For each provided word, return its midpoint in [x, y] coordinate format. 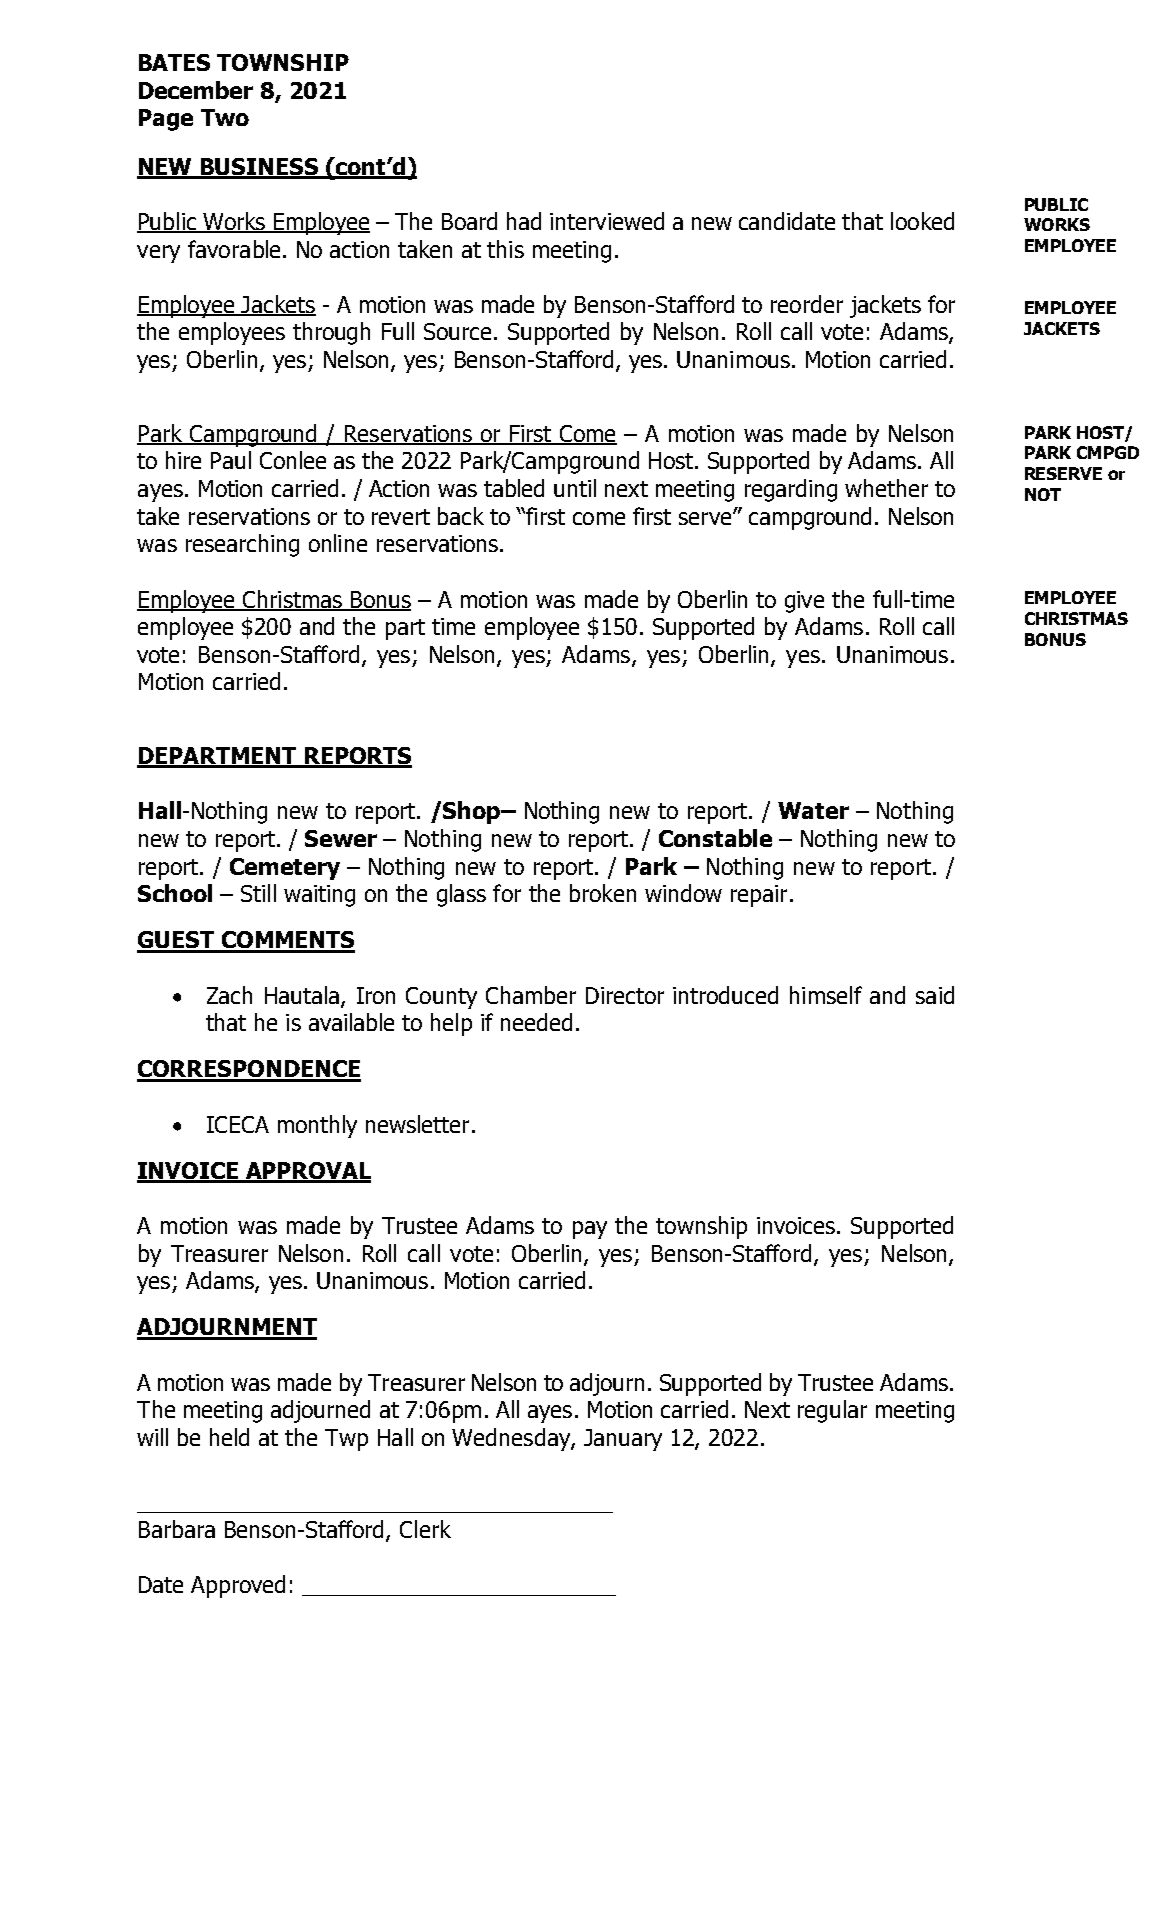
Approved [238, 1586]
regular [832, 1411]
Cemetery [285, 869]
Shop [473, 812]
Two [225, 117]
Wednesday [512, 1439]
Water [813, 810]
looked [922, 221]
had [524, 221]
